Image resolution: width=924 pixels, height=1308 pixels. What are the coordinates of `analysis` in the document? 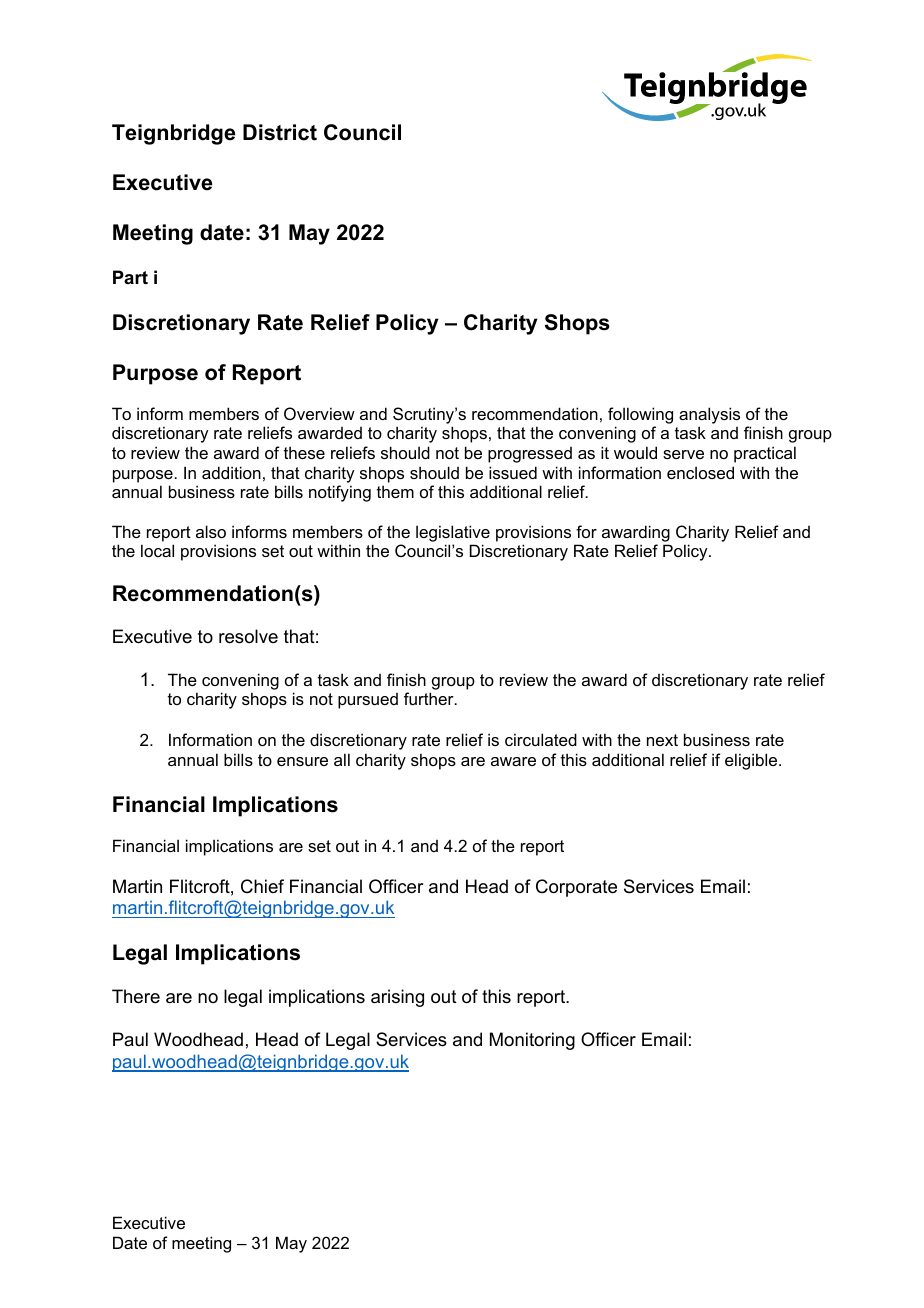 It's located at (709, 415).
